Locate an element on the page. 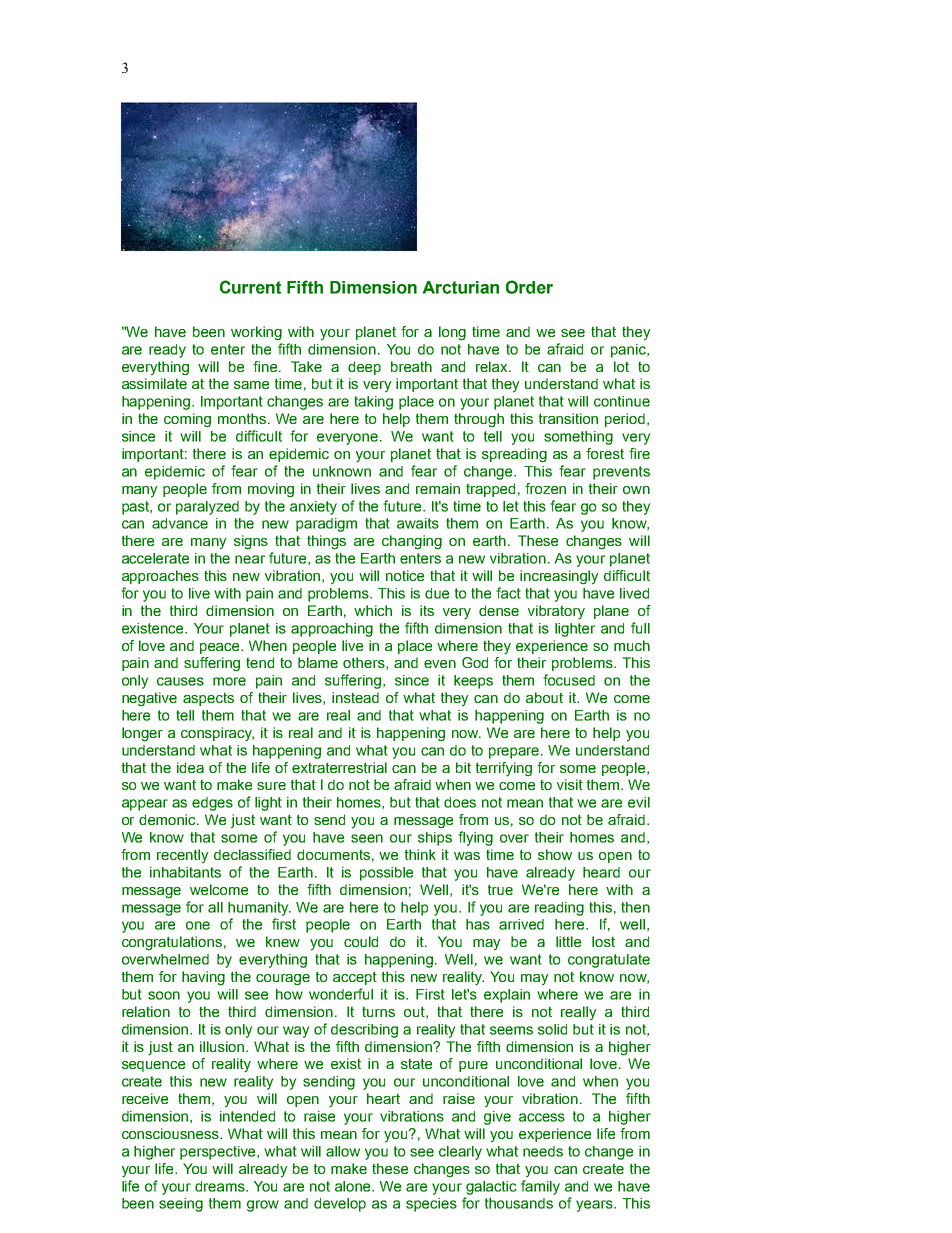 Image resolution: width=952 pixels, height=1233 pixels. Order is located at coordinates (529, 287).
